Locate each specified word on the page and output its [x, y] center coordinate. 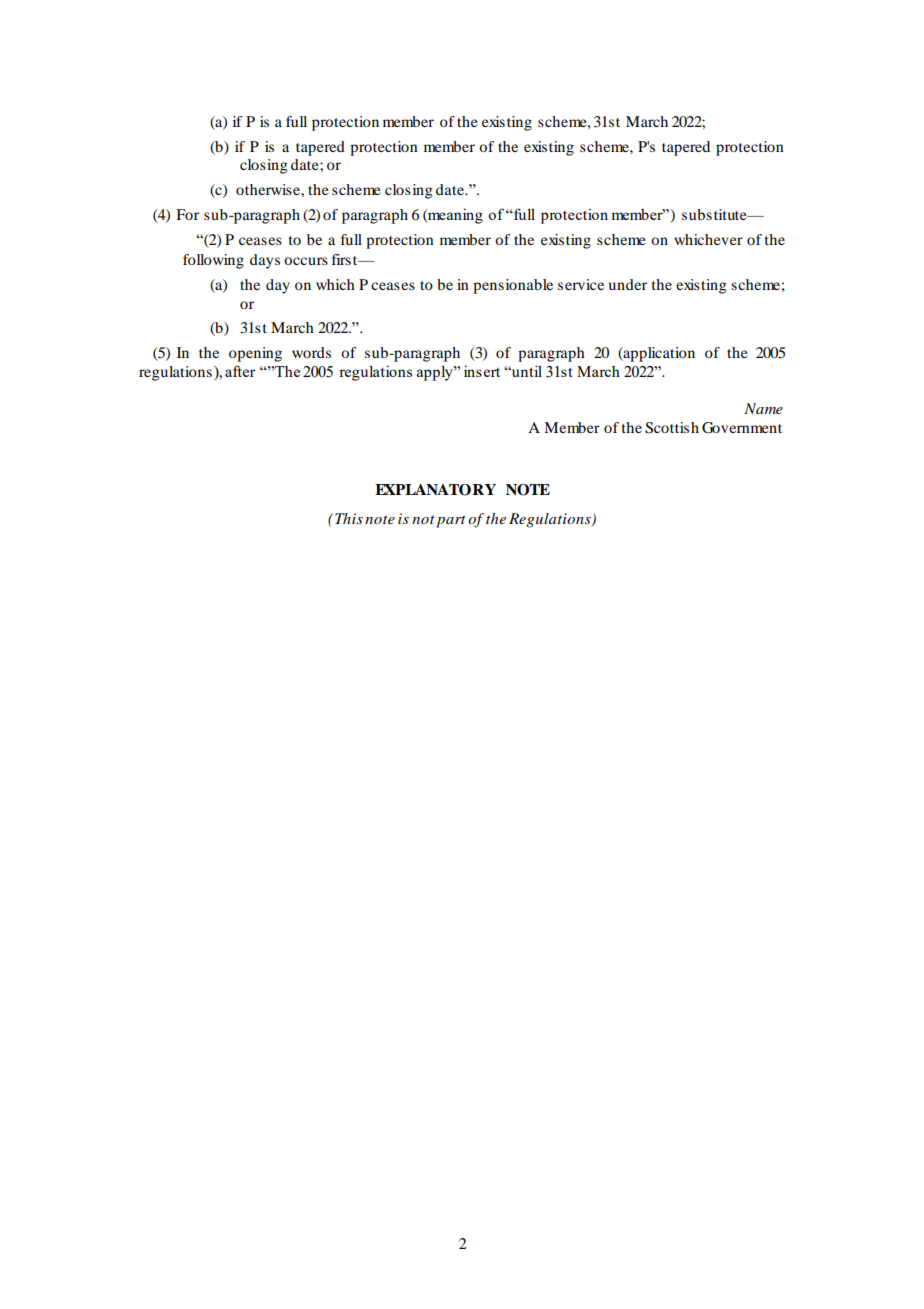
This [349, 518]
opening [255, 354]
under [628, 284]
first [346, 259]
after [240, 371]
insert [482, 371]
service [581, 284]
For [187, 214]
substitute [715, 214]
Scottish [672, 428]
